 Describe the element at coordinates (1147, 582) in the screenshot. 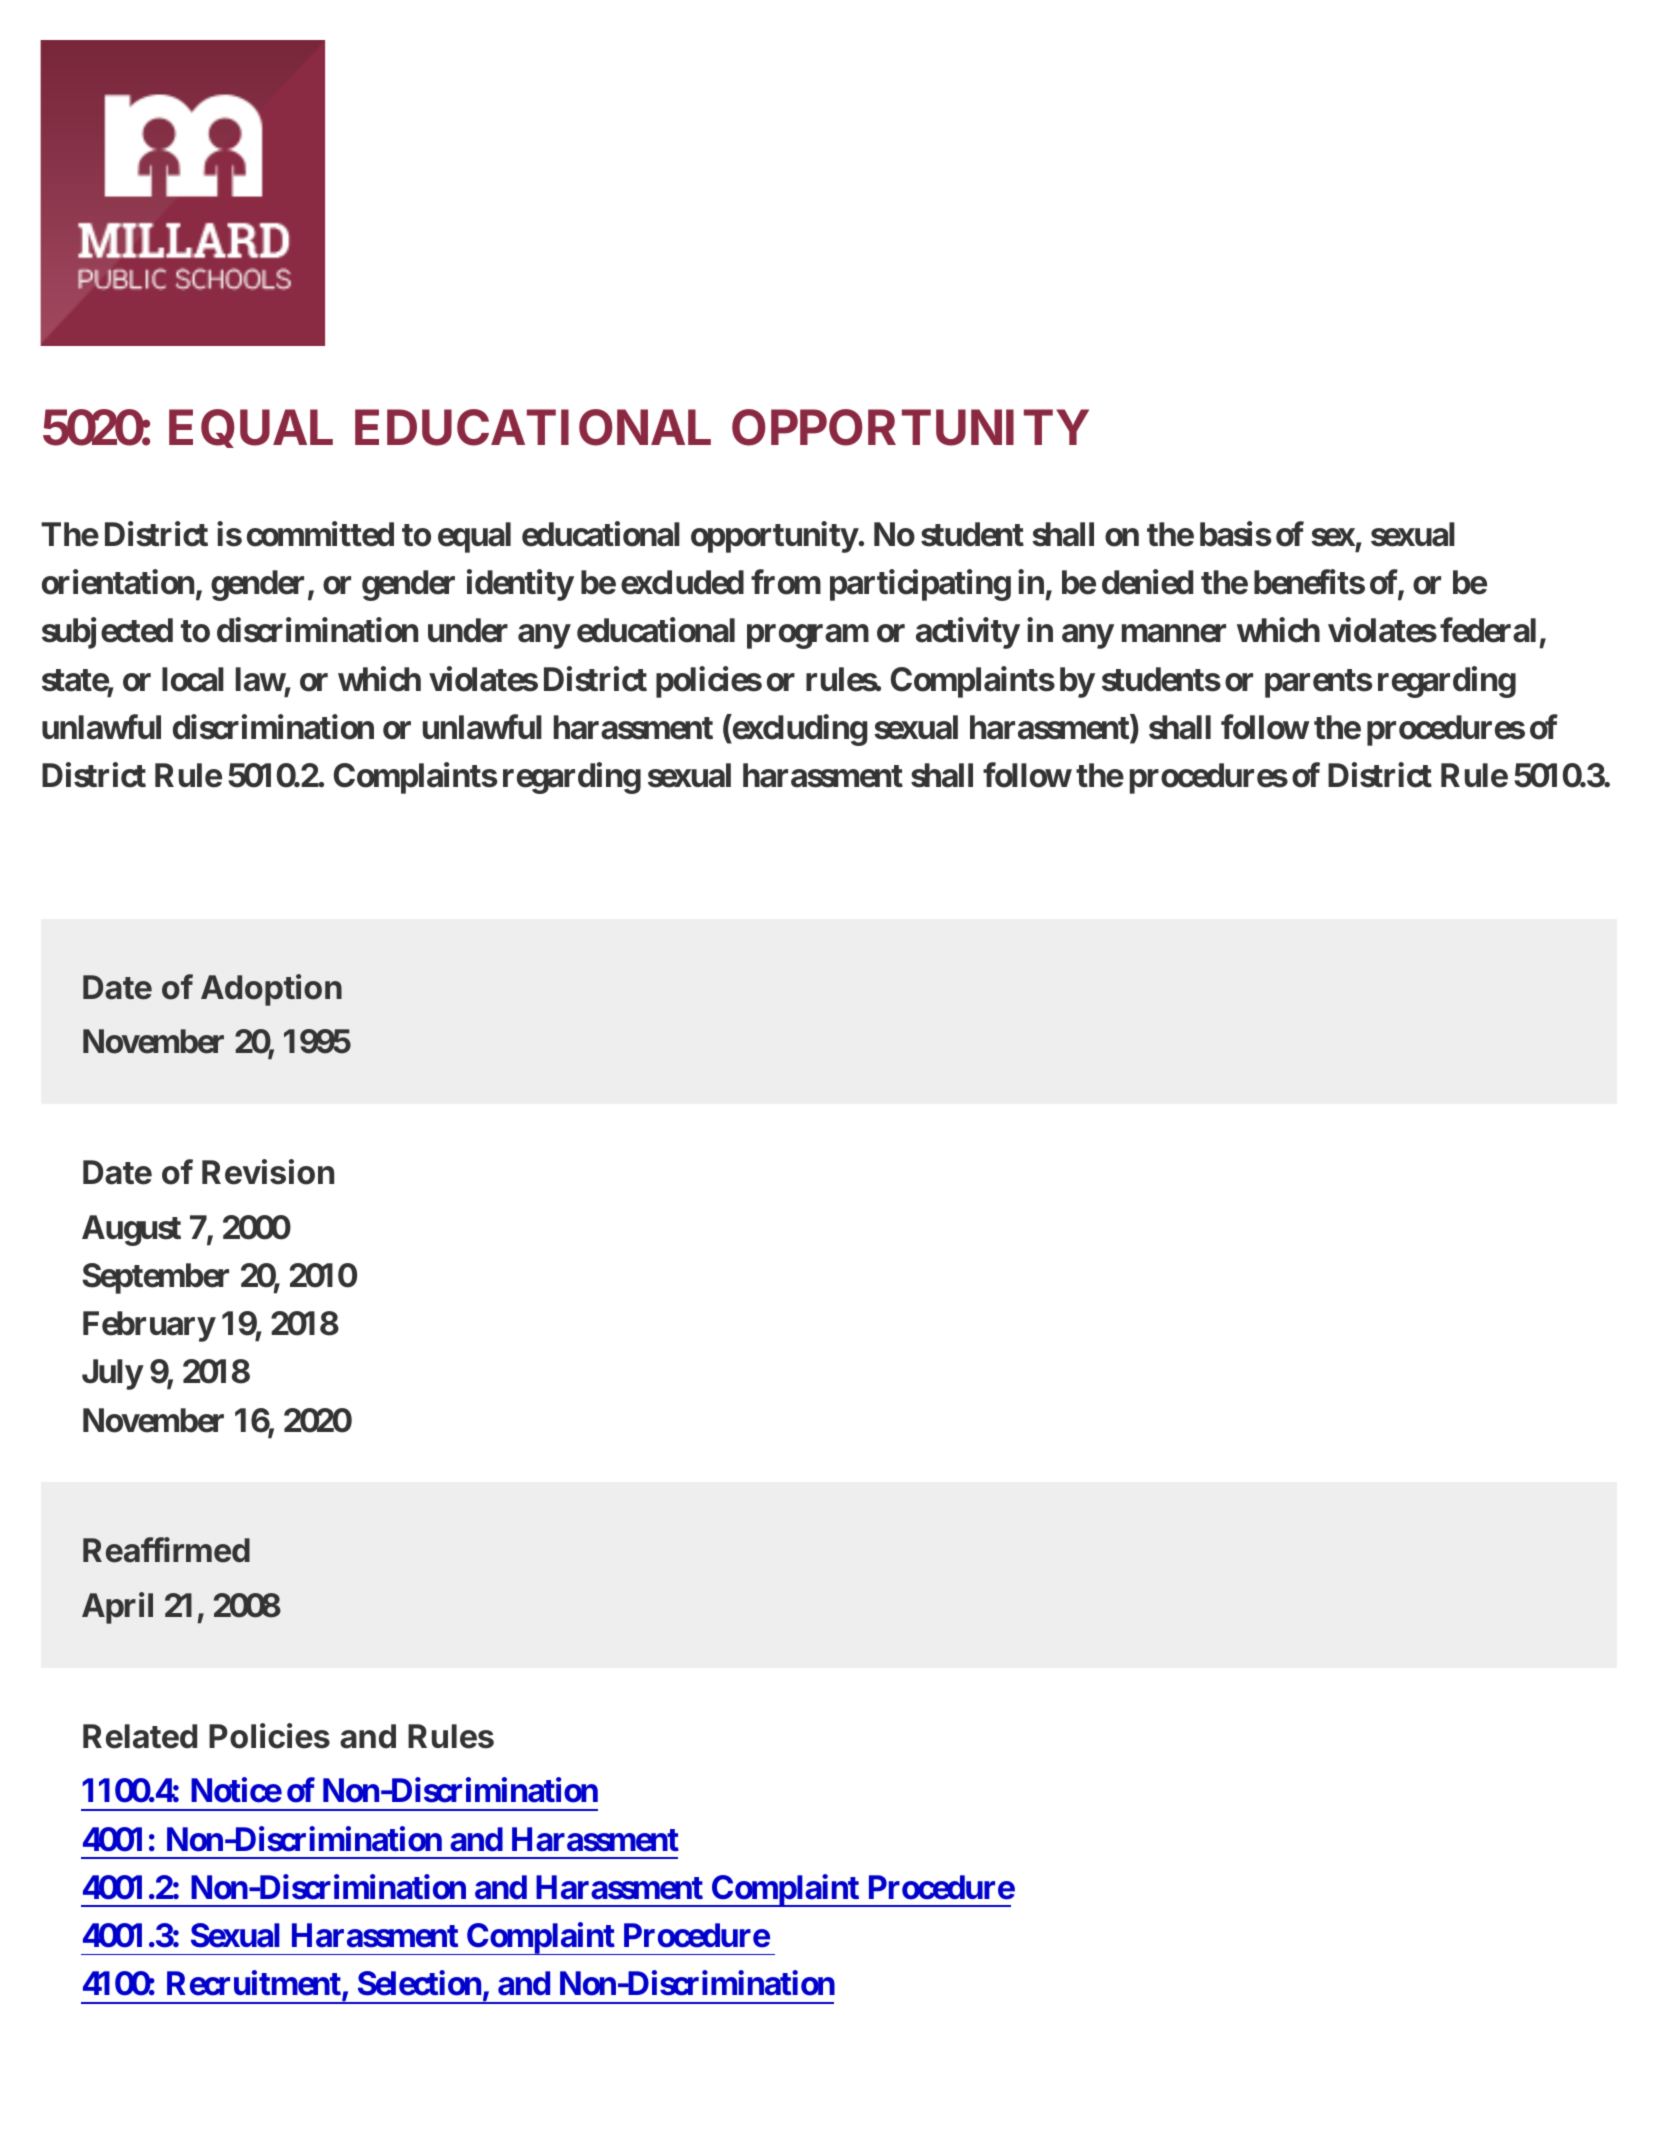

I see `denied` at that location.
